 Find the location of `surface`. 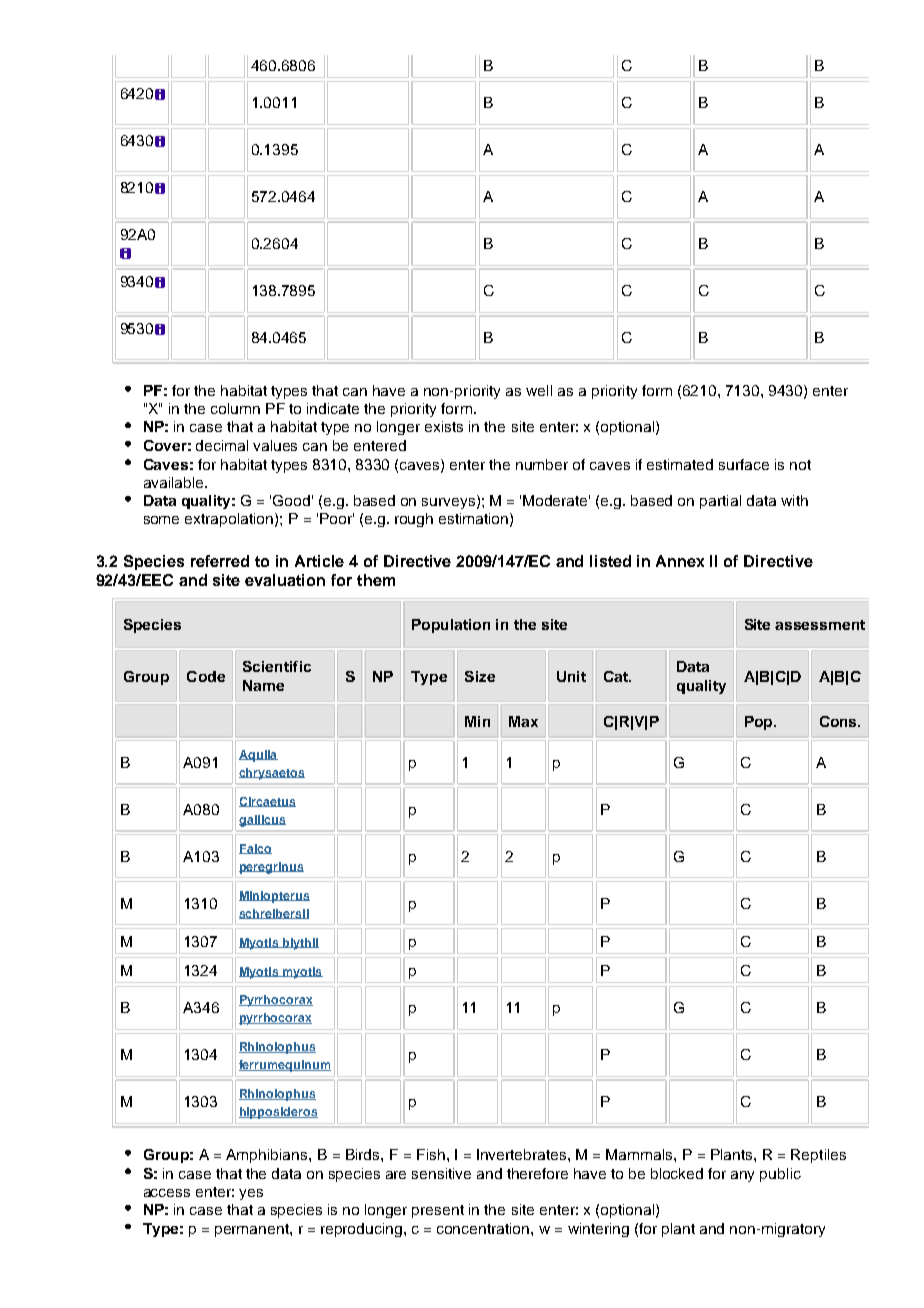

surface is located at coordinates (744, 464).
